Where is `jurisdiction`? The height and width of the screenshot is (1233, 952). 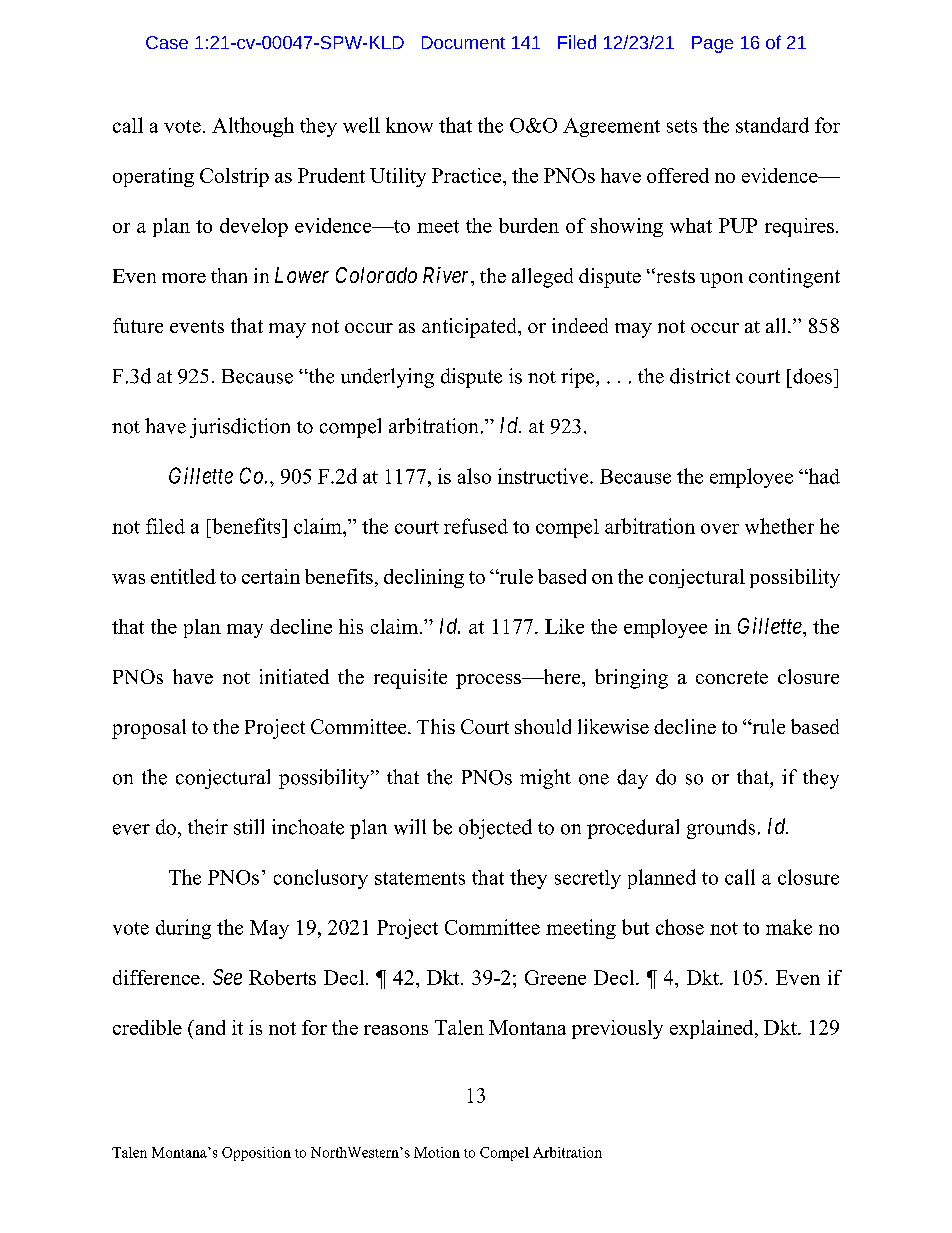 jurisdiction is located at coordinates (240, 428).
